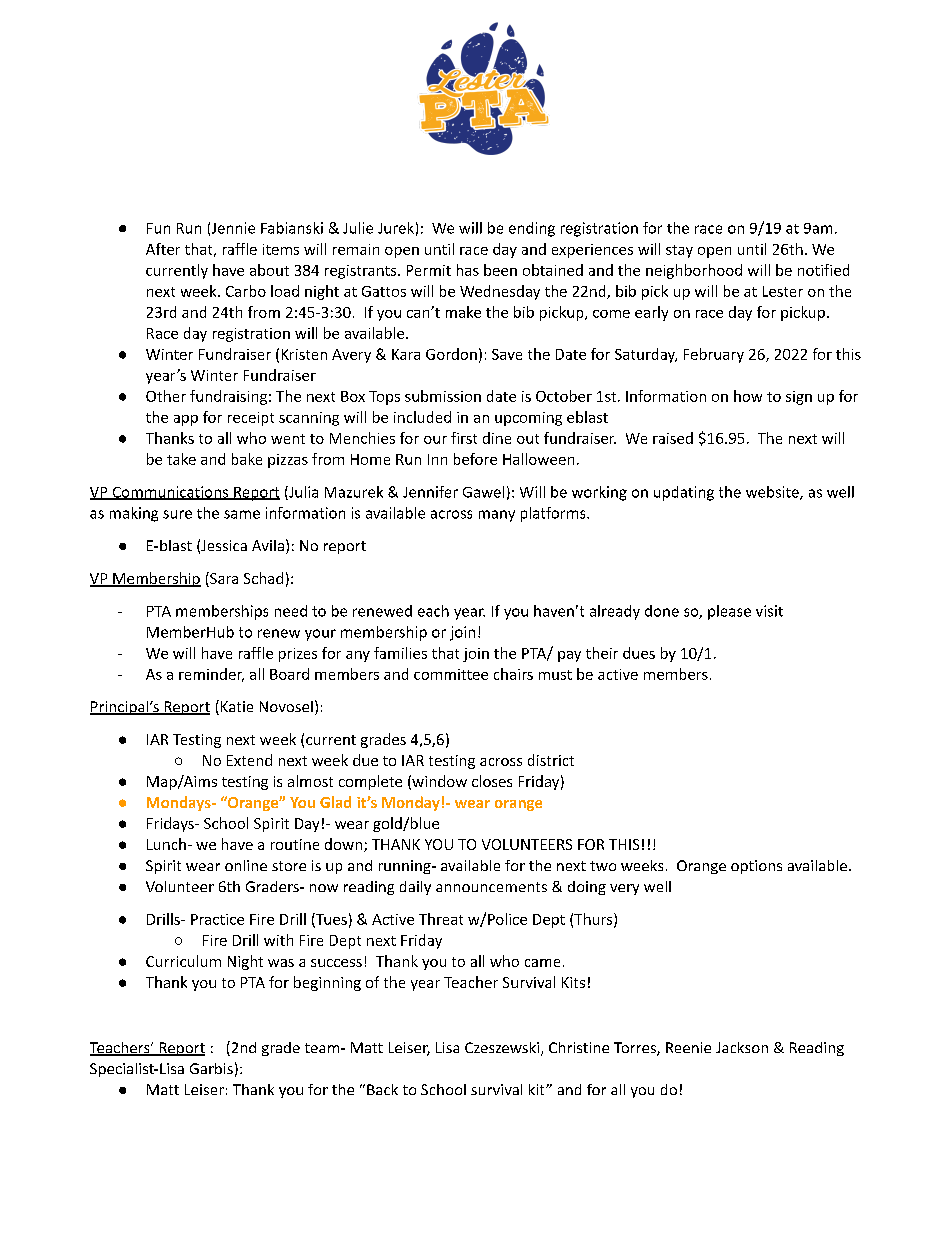 The image size is (952, 1233). I want to click on closes, so click(492, 781).
